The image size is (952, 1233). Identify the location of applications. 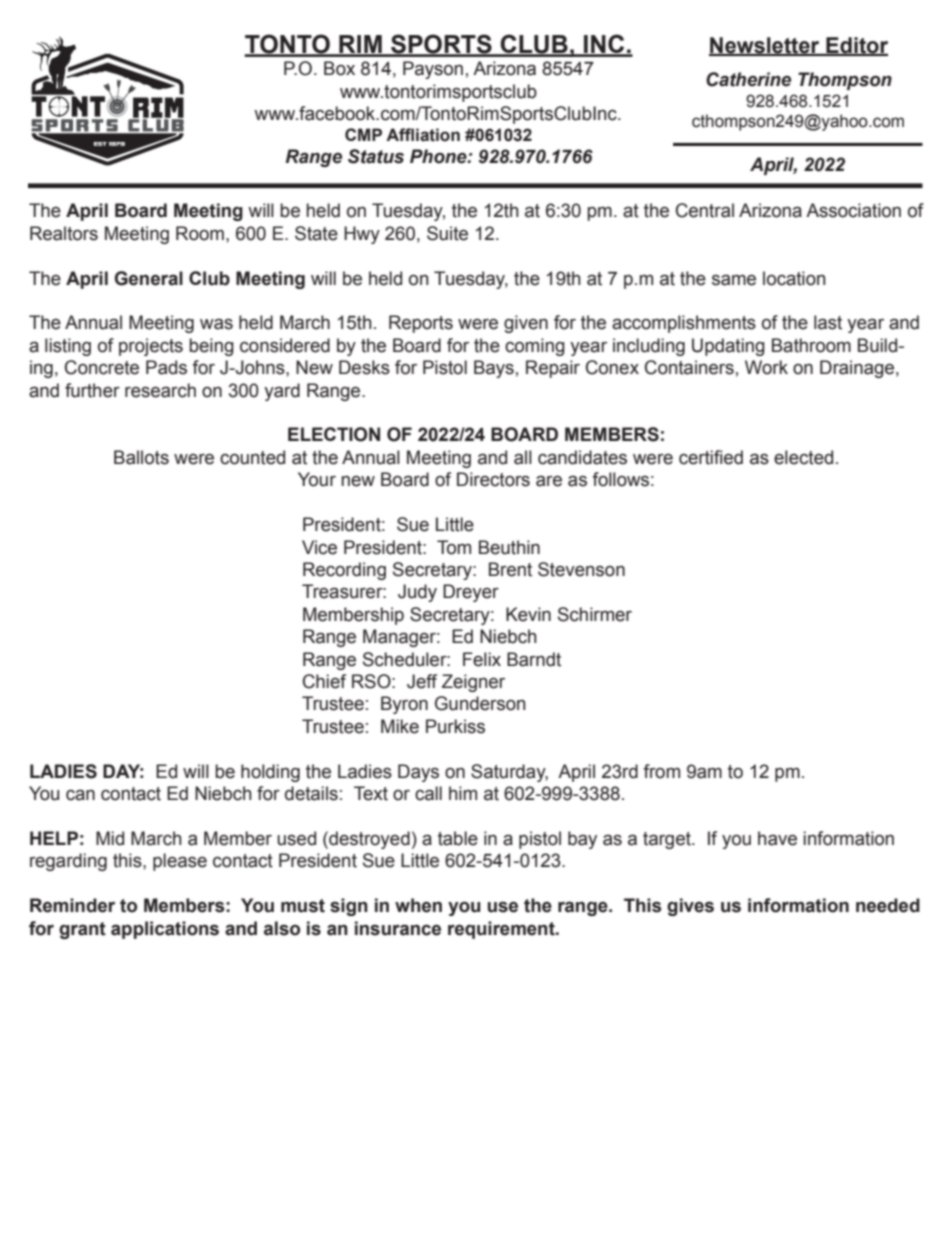
(165, 930).
